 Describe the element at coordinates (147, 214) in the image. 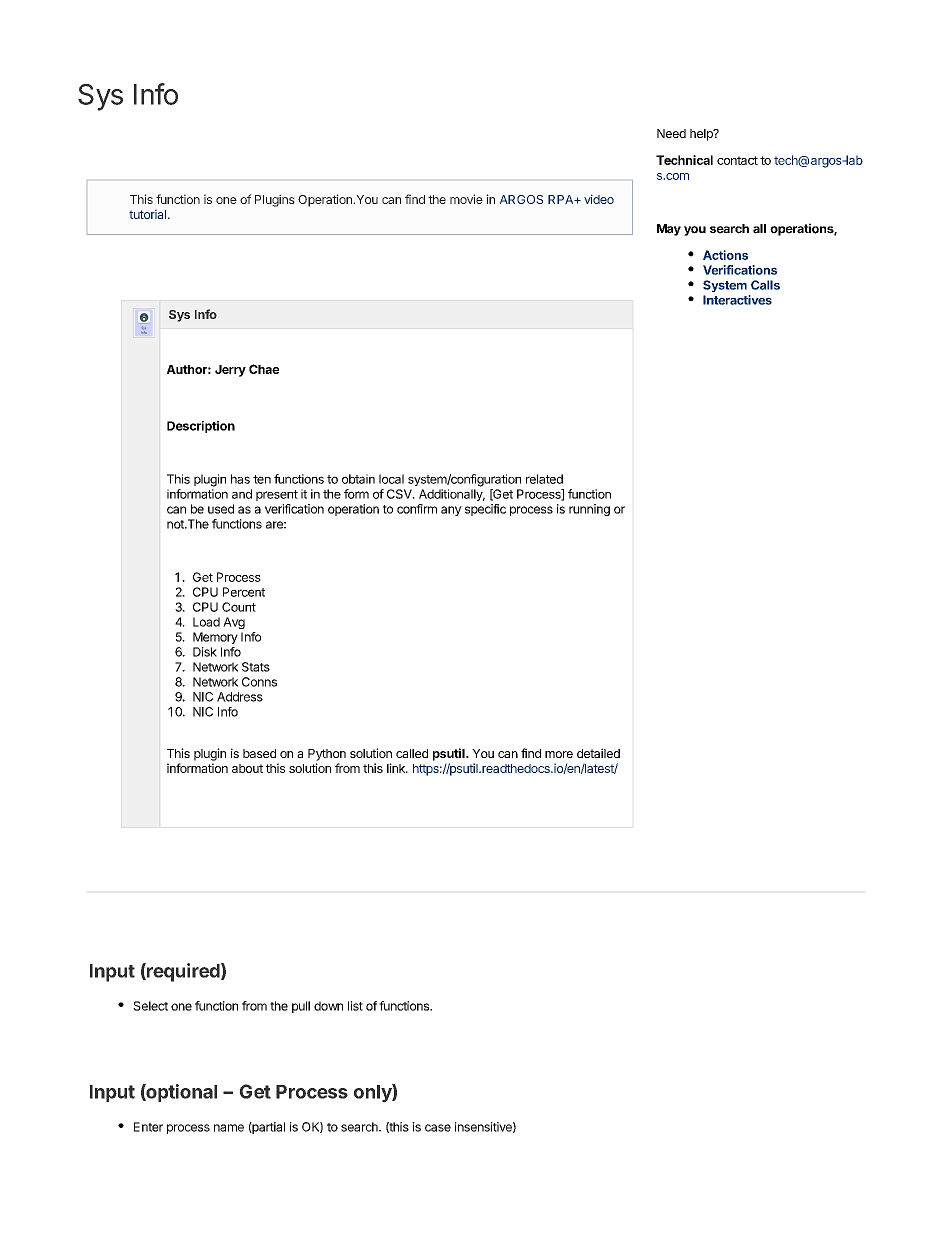

I see `tutorial` at that location.
